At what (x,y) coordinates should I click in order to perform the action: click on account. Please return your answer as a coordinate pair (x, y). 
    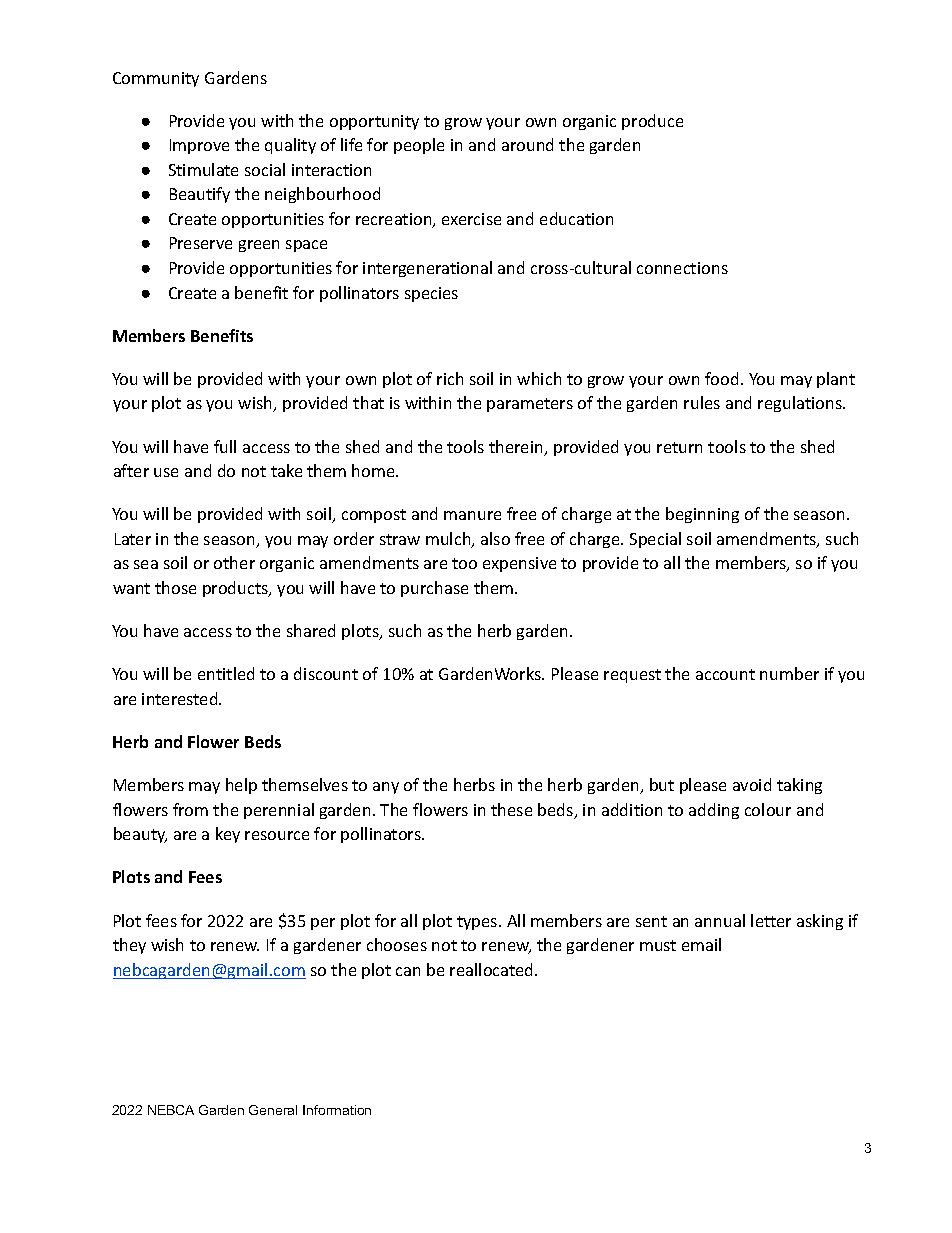
    Looking at the image, I should click on (725, 674).
